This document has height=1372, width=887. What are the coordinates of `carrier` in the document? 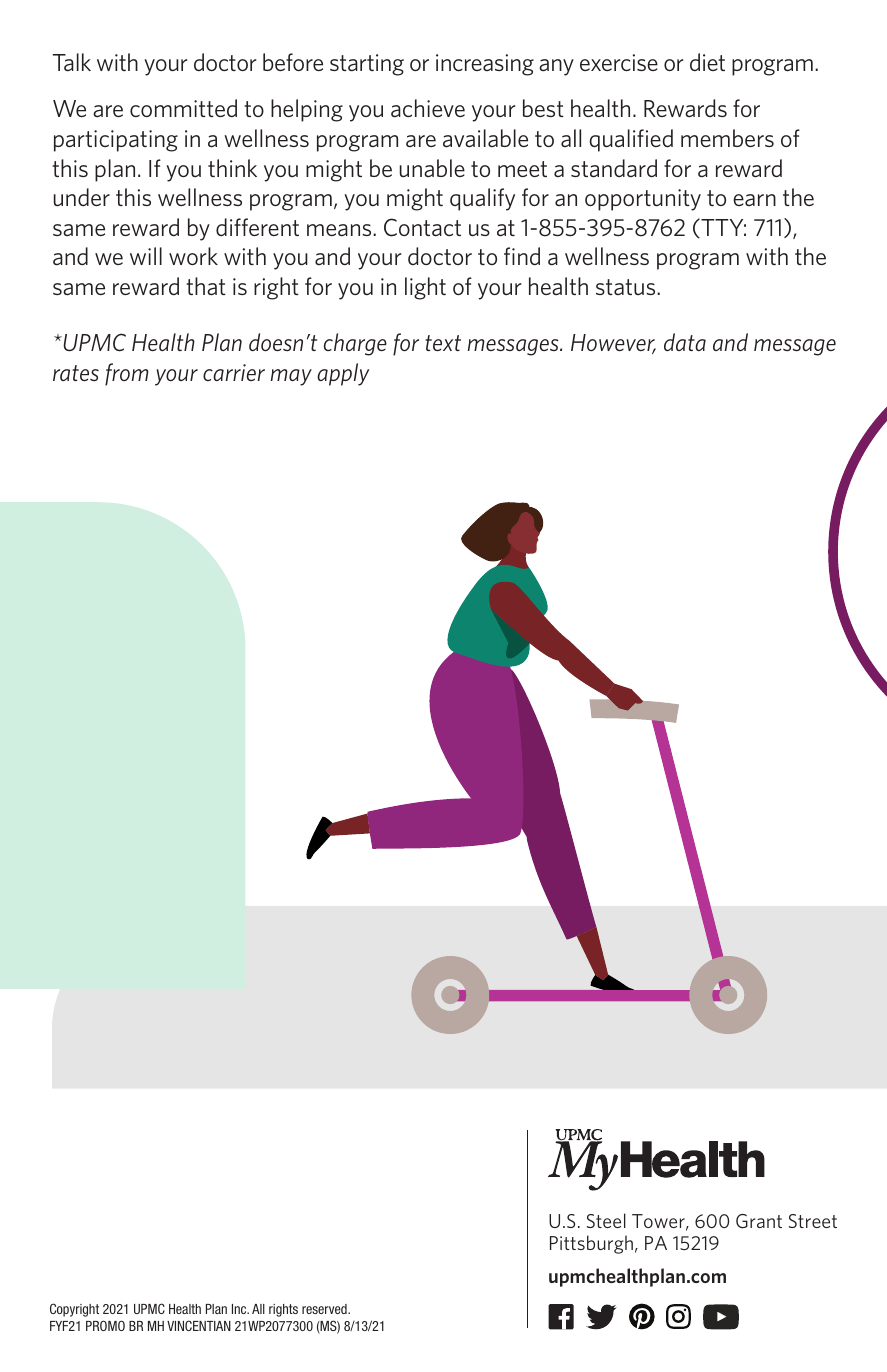 It's located at (234, 372).
